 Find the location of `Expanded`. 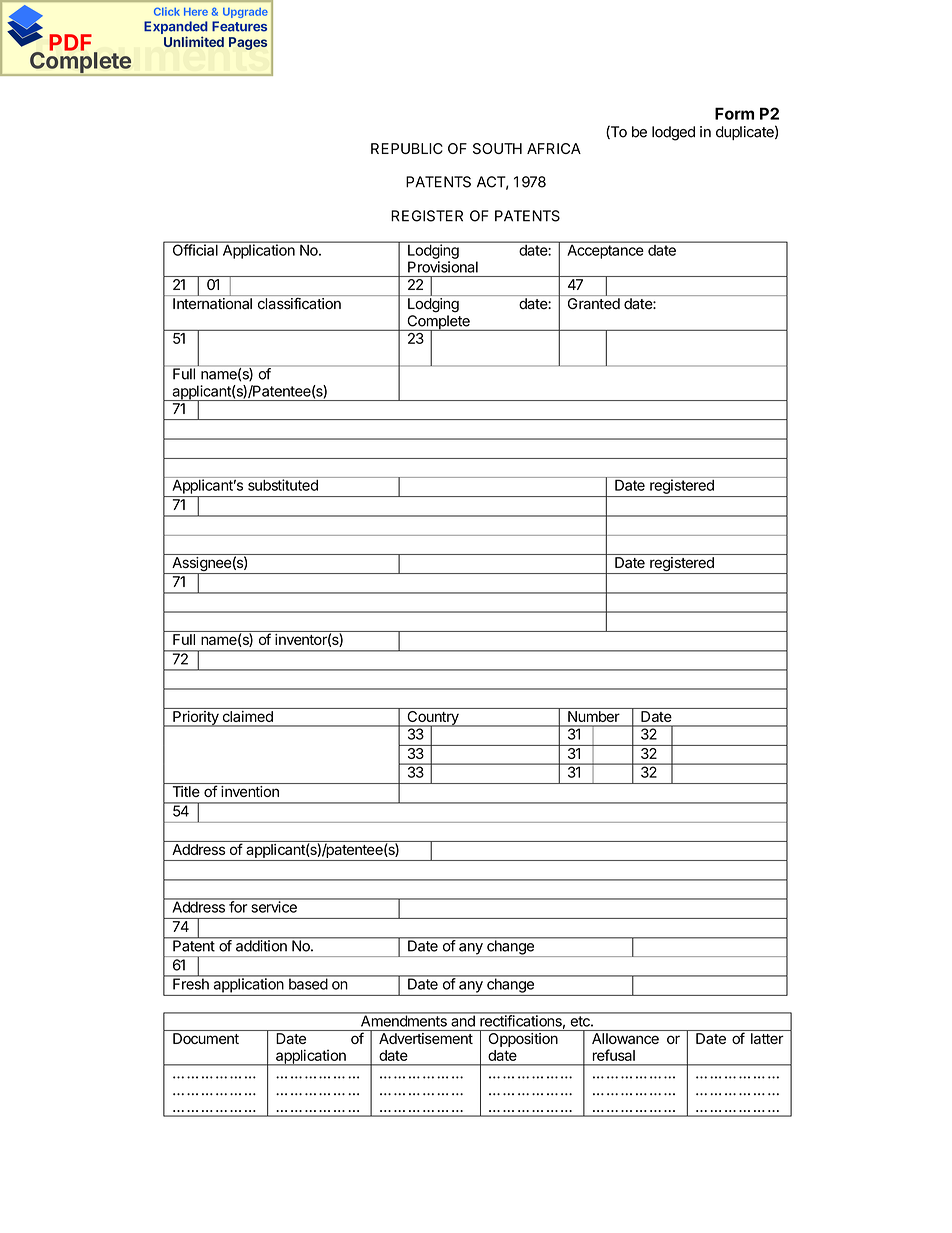

Expanded is located at coordinates (176, 27).
